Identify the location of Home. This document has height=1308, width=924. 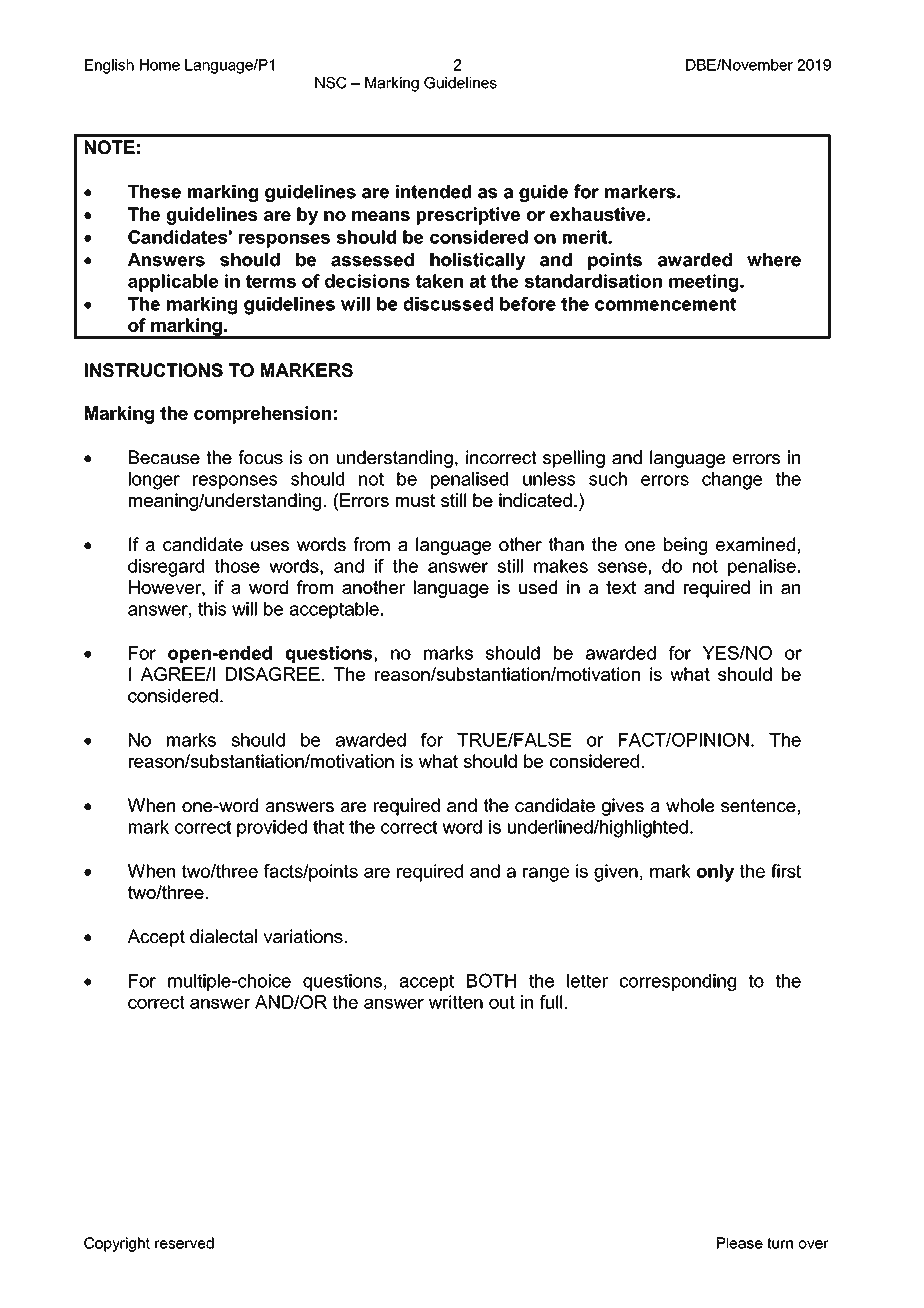
(160, 65).
